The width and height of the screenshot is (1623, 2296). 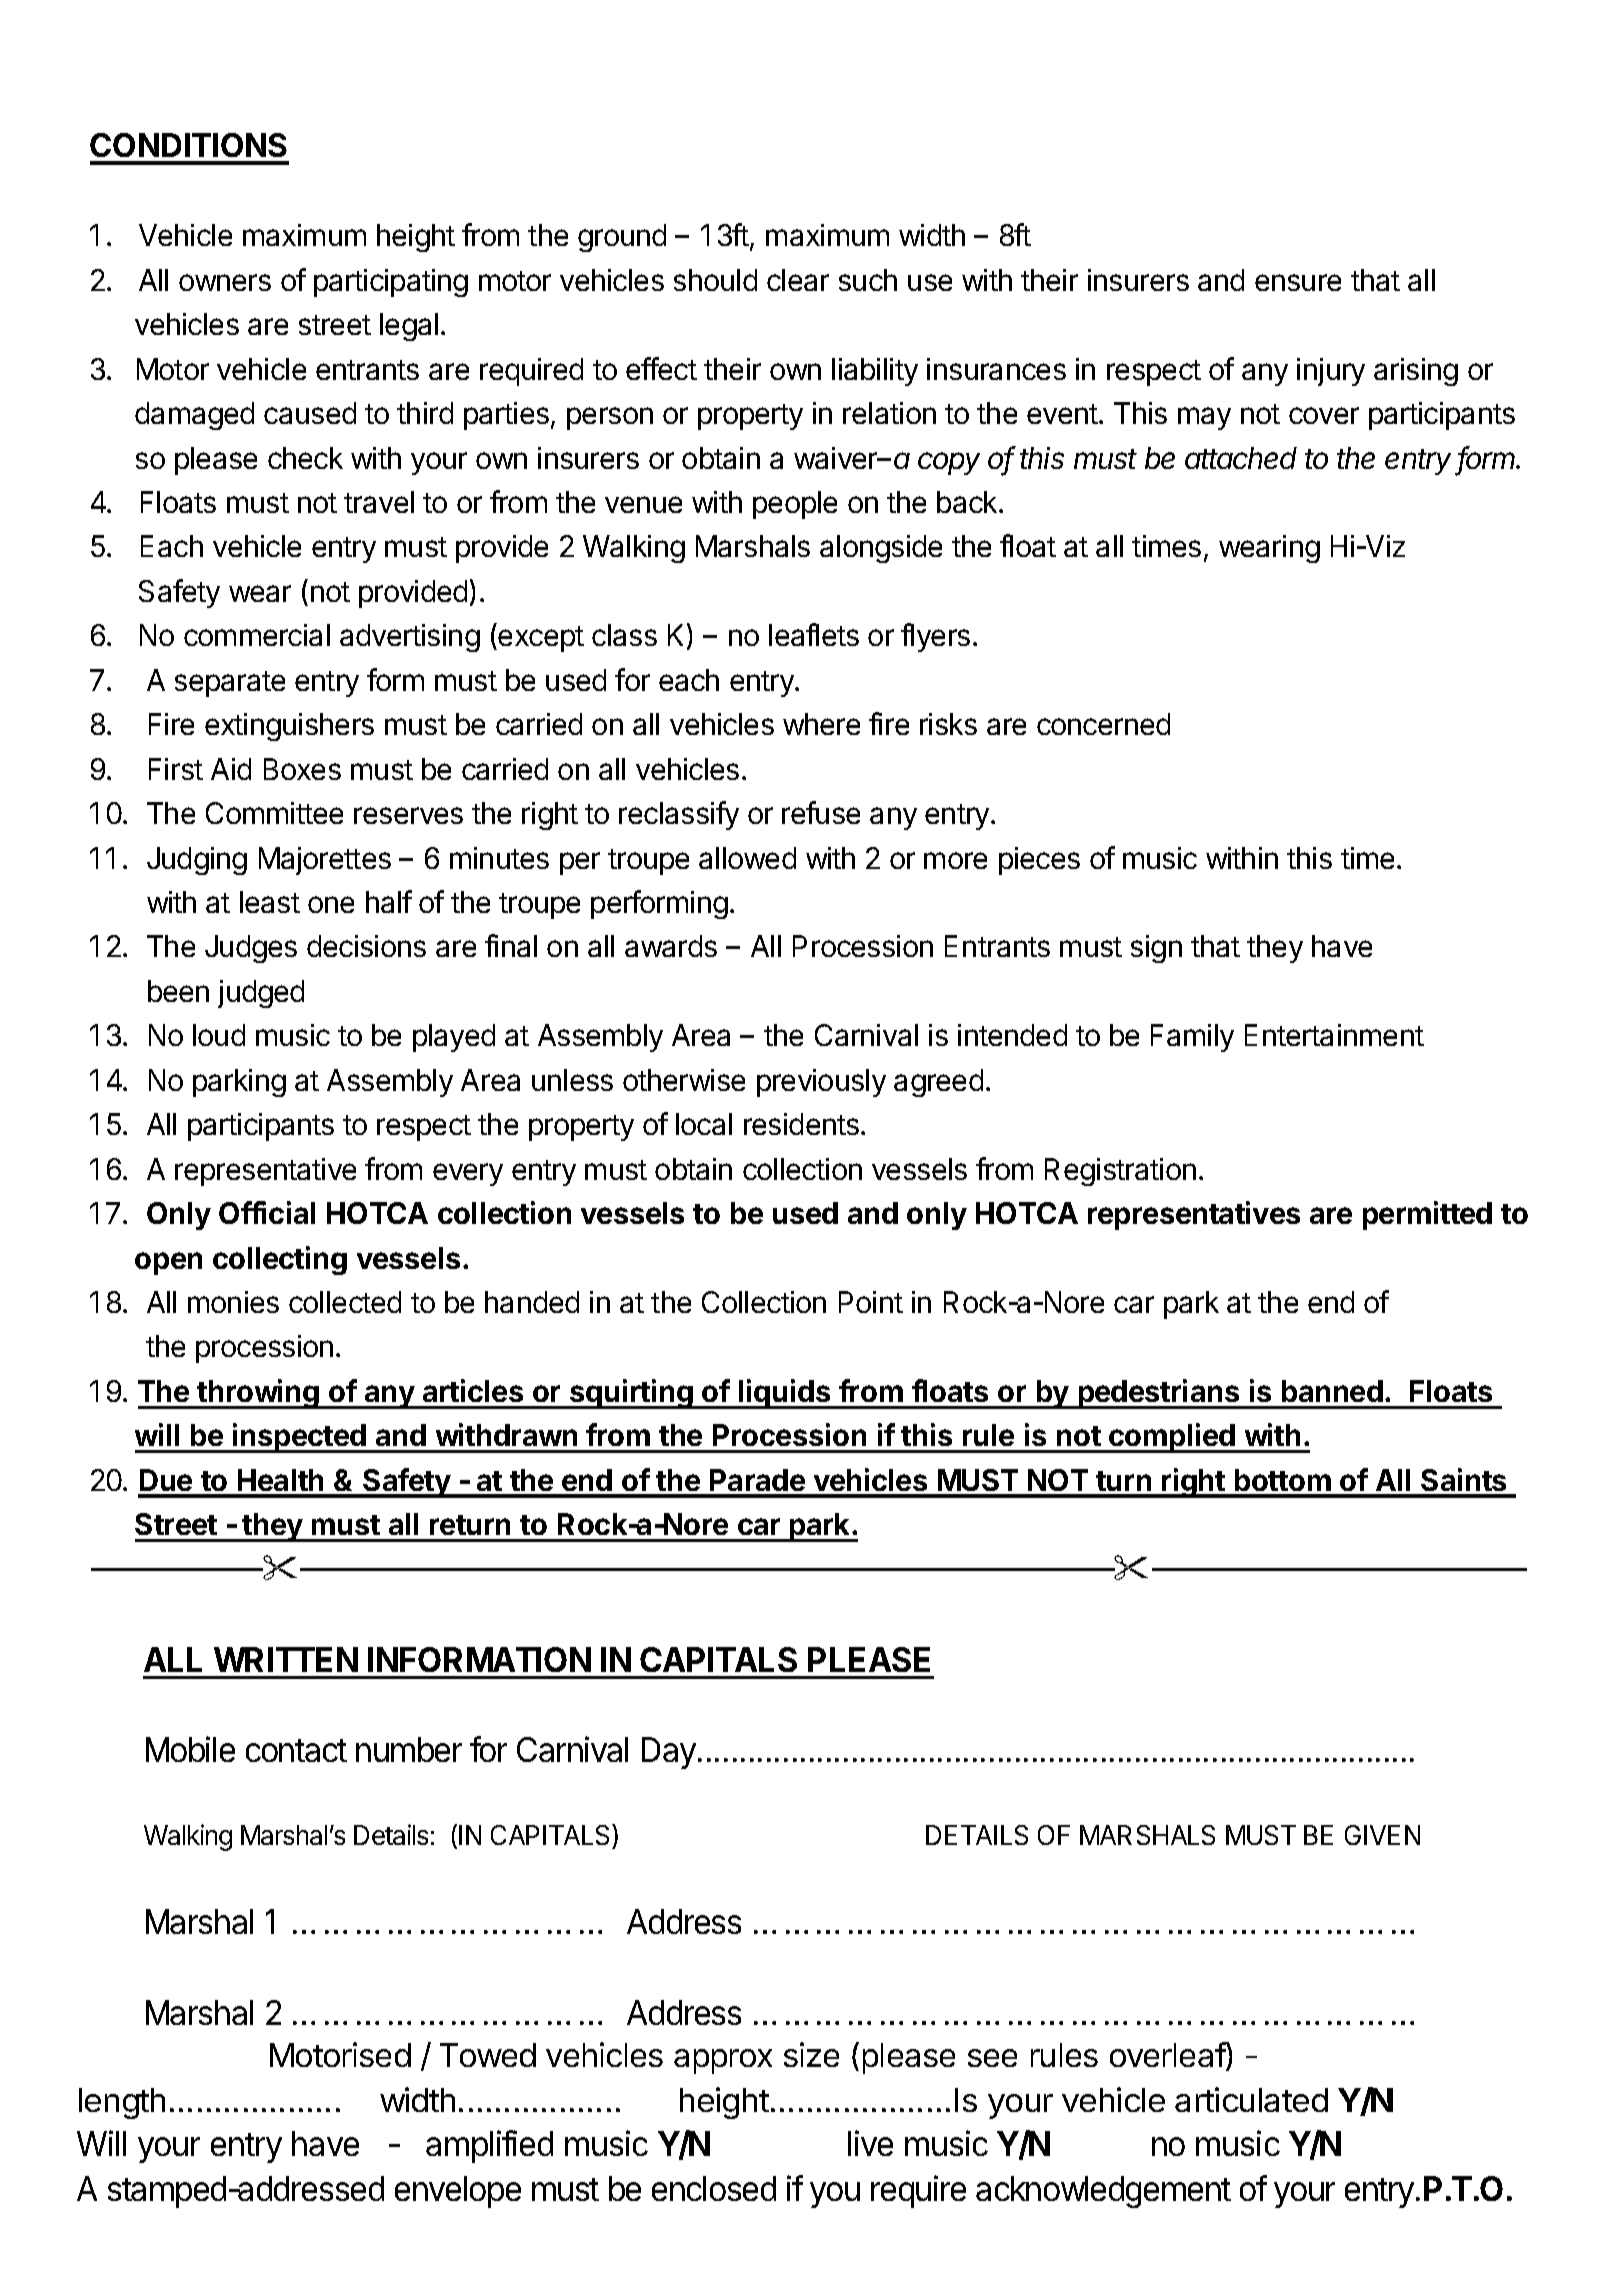 I want to click on owners, so click(x=225, y=282).
